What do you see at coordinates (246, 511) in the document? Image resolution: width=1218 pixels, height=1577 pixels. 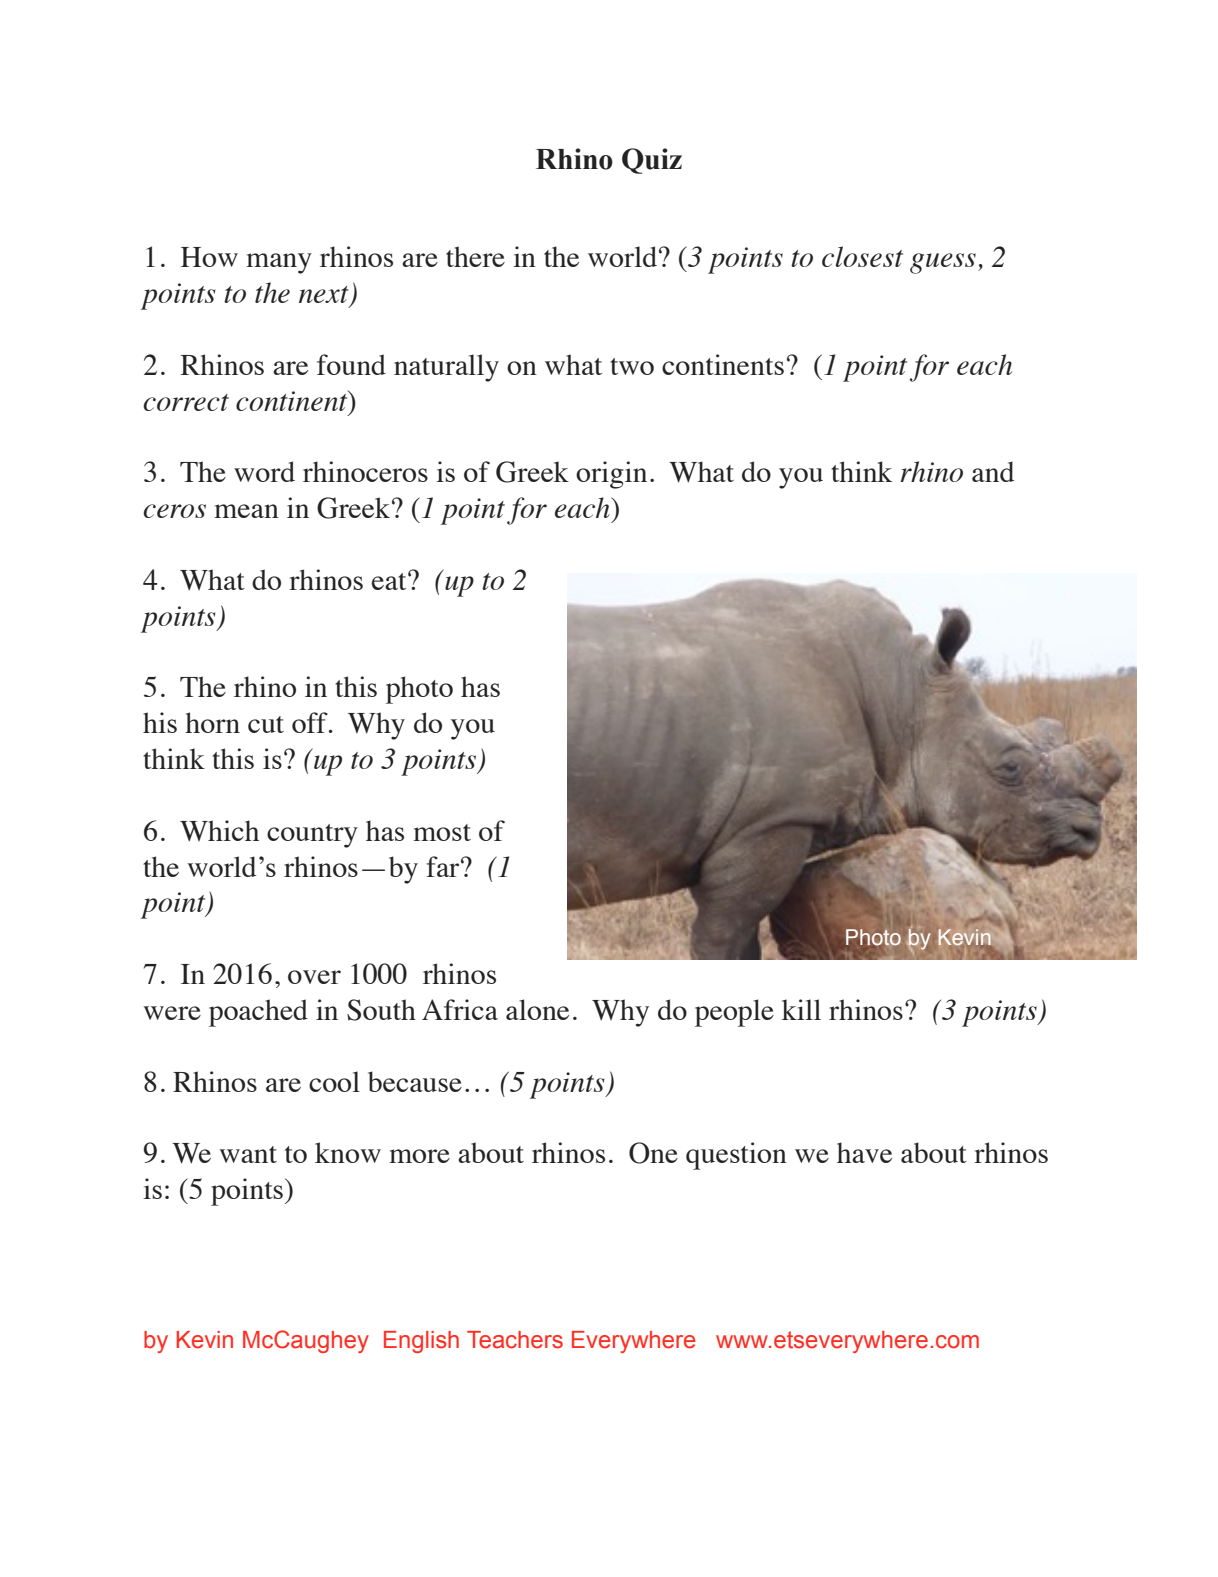 I see `mean` at bounding box center [246, 511].
